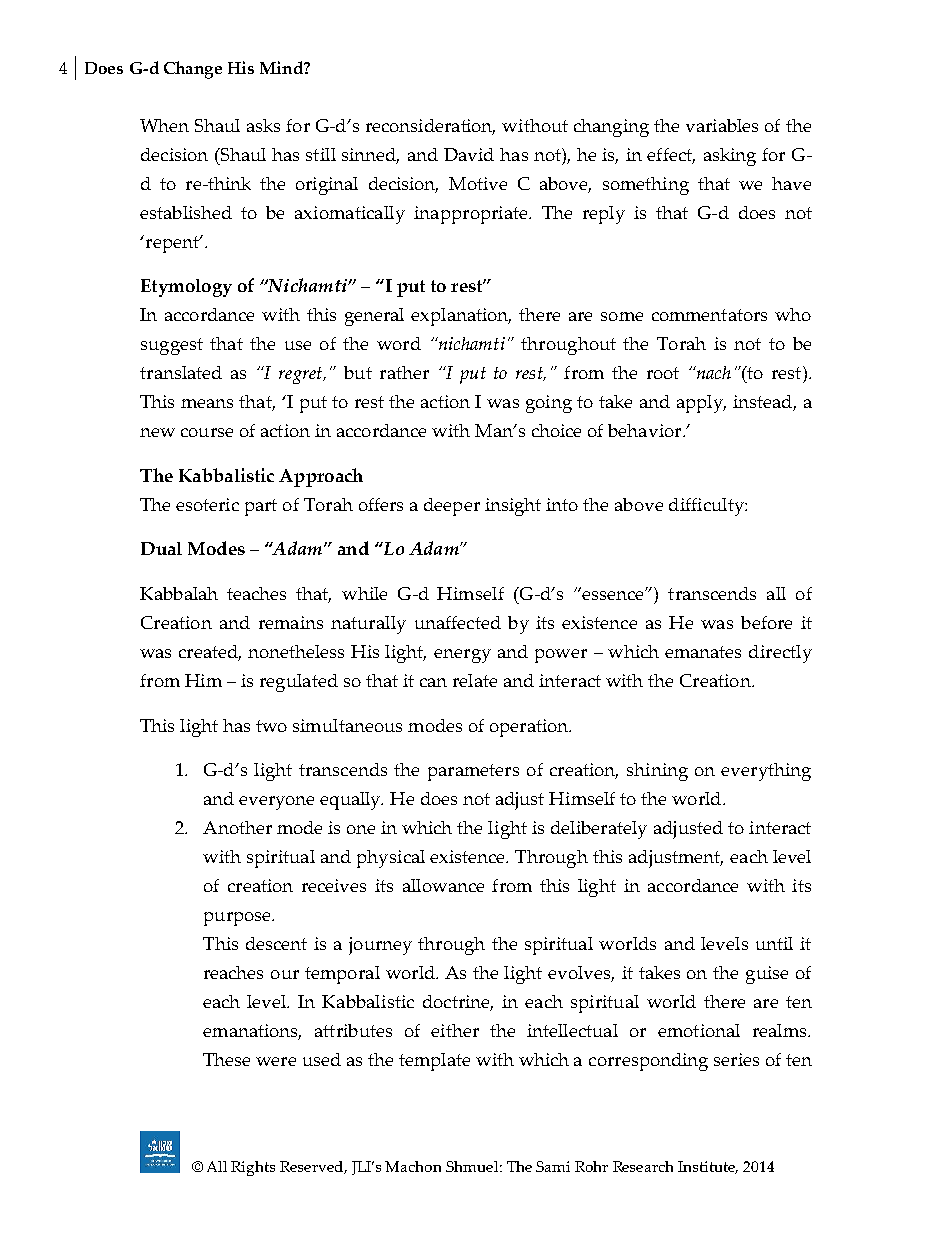 This screenshot has width=952, height=1233. Describe the element at coordinates (458, 622) in the screenshot. I see `unaffected` at that location.
